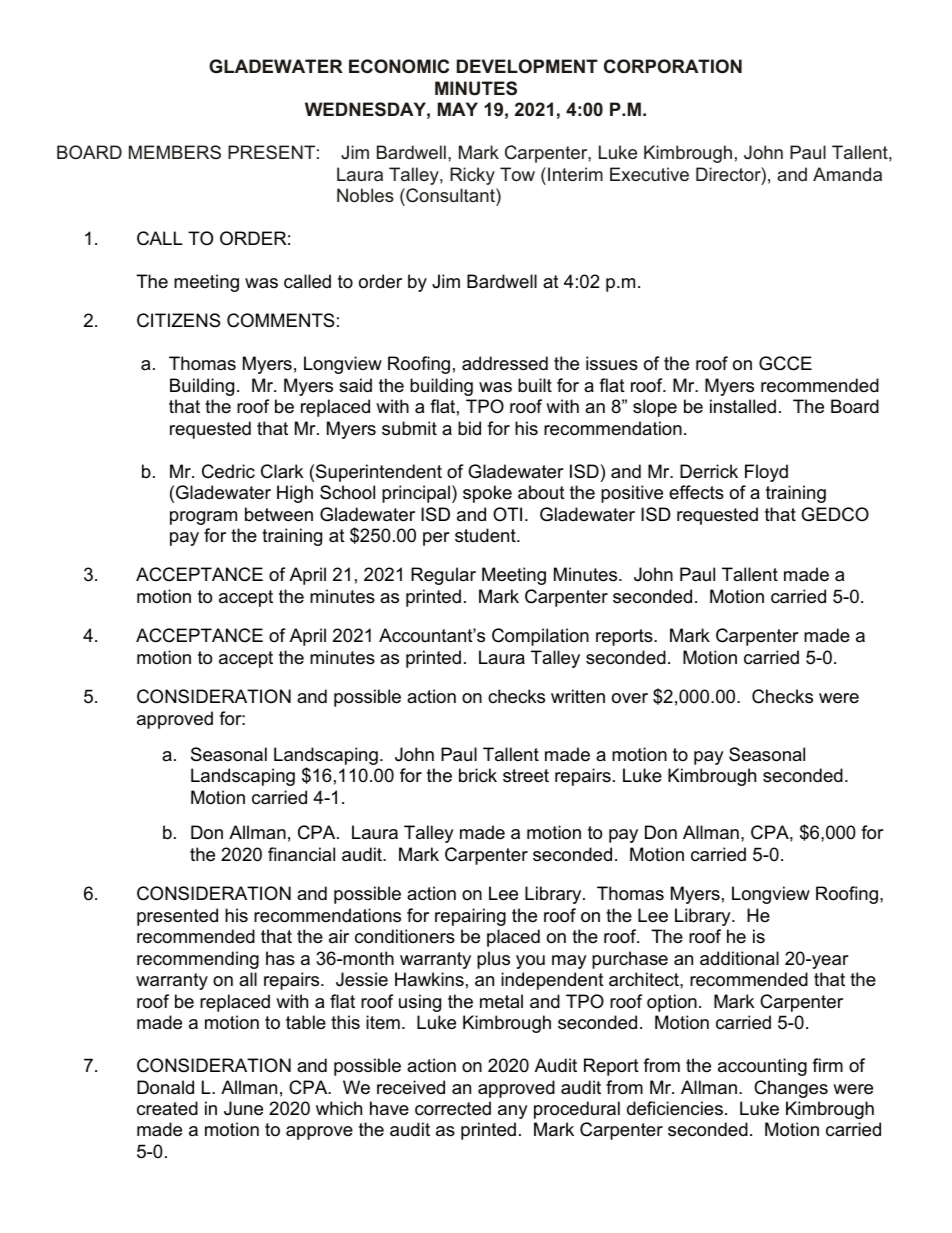  I want to click on CORPORATION, so click(673, 66).
